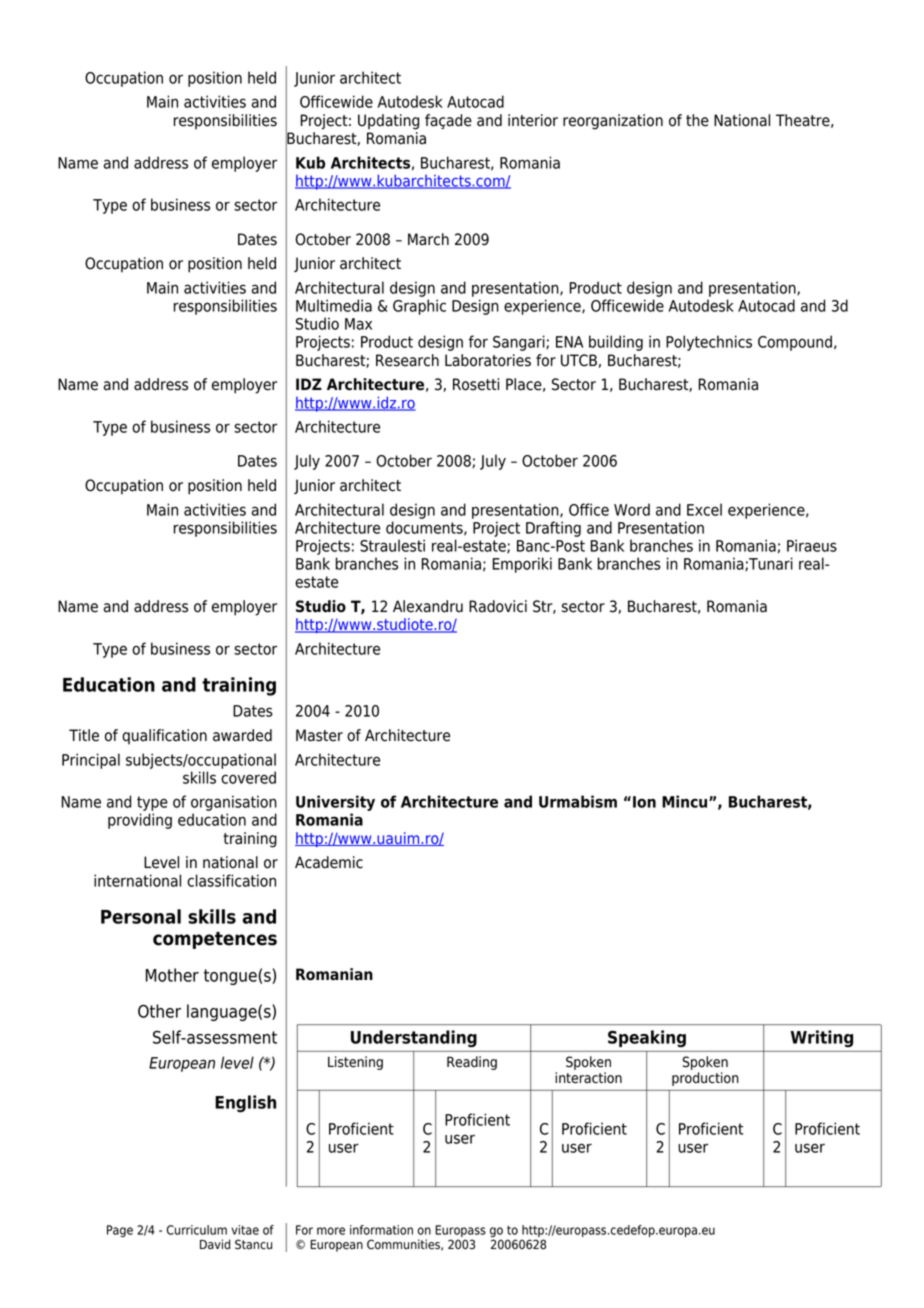 The image size is (924, 1308). Describe the element at coordinates (647, 1038) in the page. I see `Speaking` at that location.
